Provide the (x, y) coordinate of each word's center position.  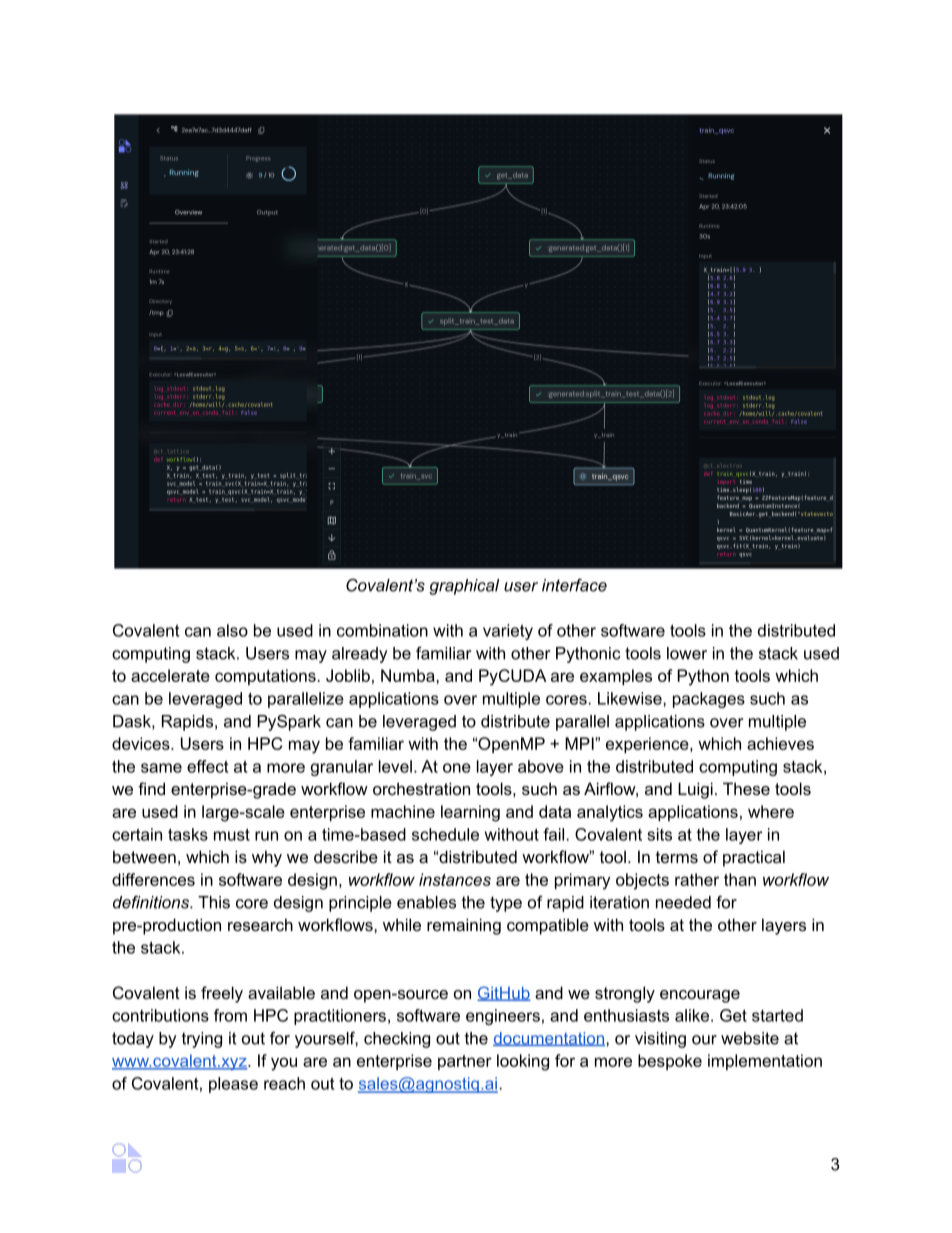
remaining (464, 926)
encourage (700, 996)
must (232, 834)
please (233, 1085)
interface (574, 585)
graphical (464, 587)
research (260, 924)
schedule (445, 834)
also (232, 630)
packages (709, 700)
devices (142, 743)
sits (659, 834)
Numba (409, 675)
